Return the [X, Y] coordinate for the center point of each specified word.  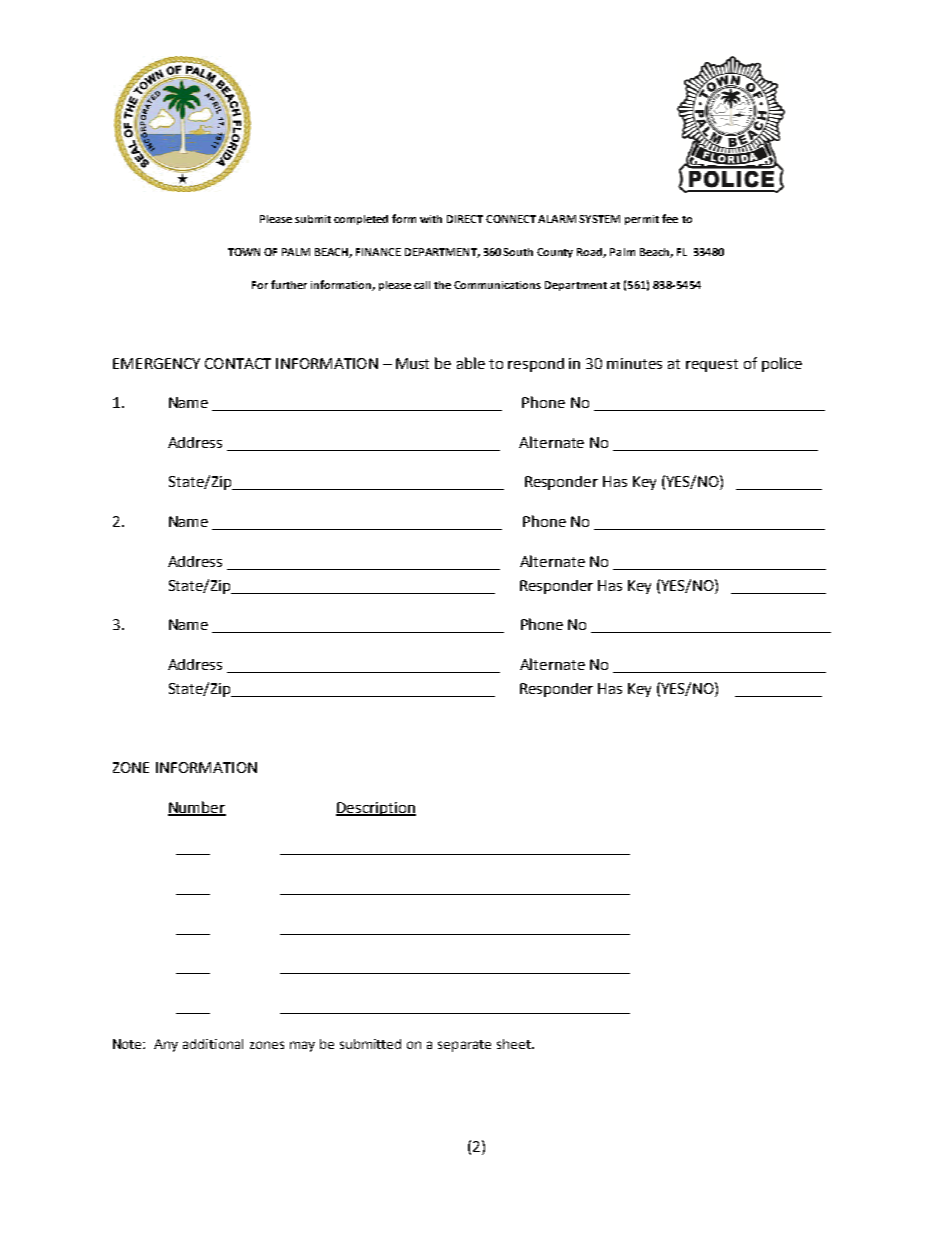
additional [213, 1044]
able [471, 363]
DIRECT [465, 219]
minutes [634, 363]
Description [376, 809]
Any [166, 1045]
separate [464, 1046]
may [302, 1046]
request [712, 365]
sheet [515, 1044]
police [782, 364]
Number [197, 808]
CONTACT [238, 363]
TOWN [244, 252]
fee [670, 218]
